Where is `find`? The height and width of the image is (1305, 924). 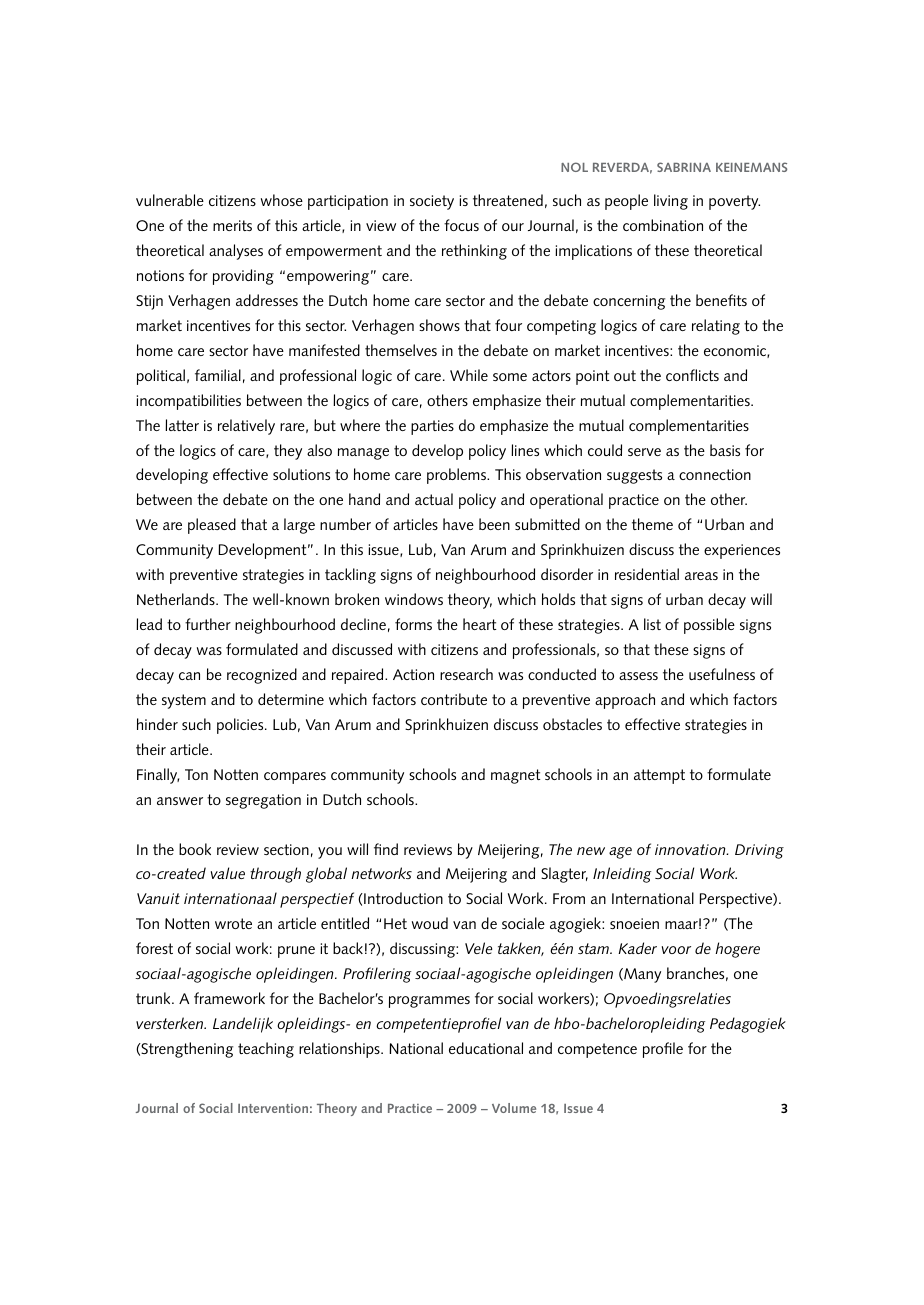
find is located at coordinates (386, 849).
